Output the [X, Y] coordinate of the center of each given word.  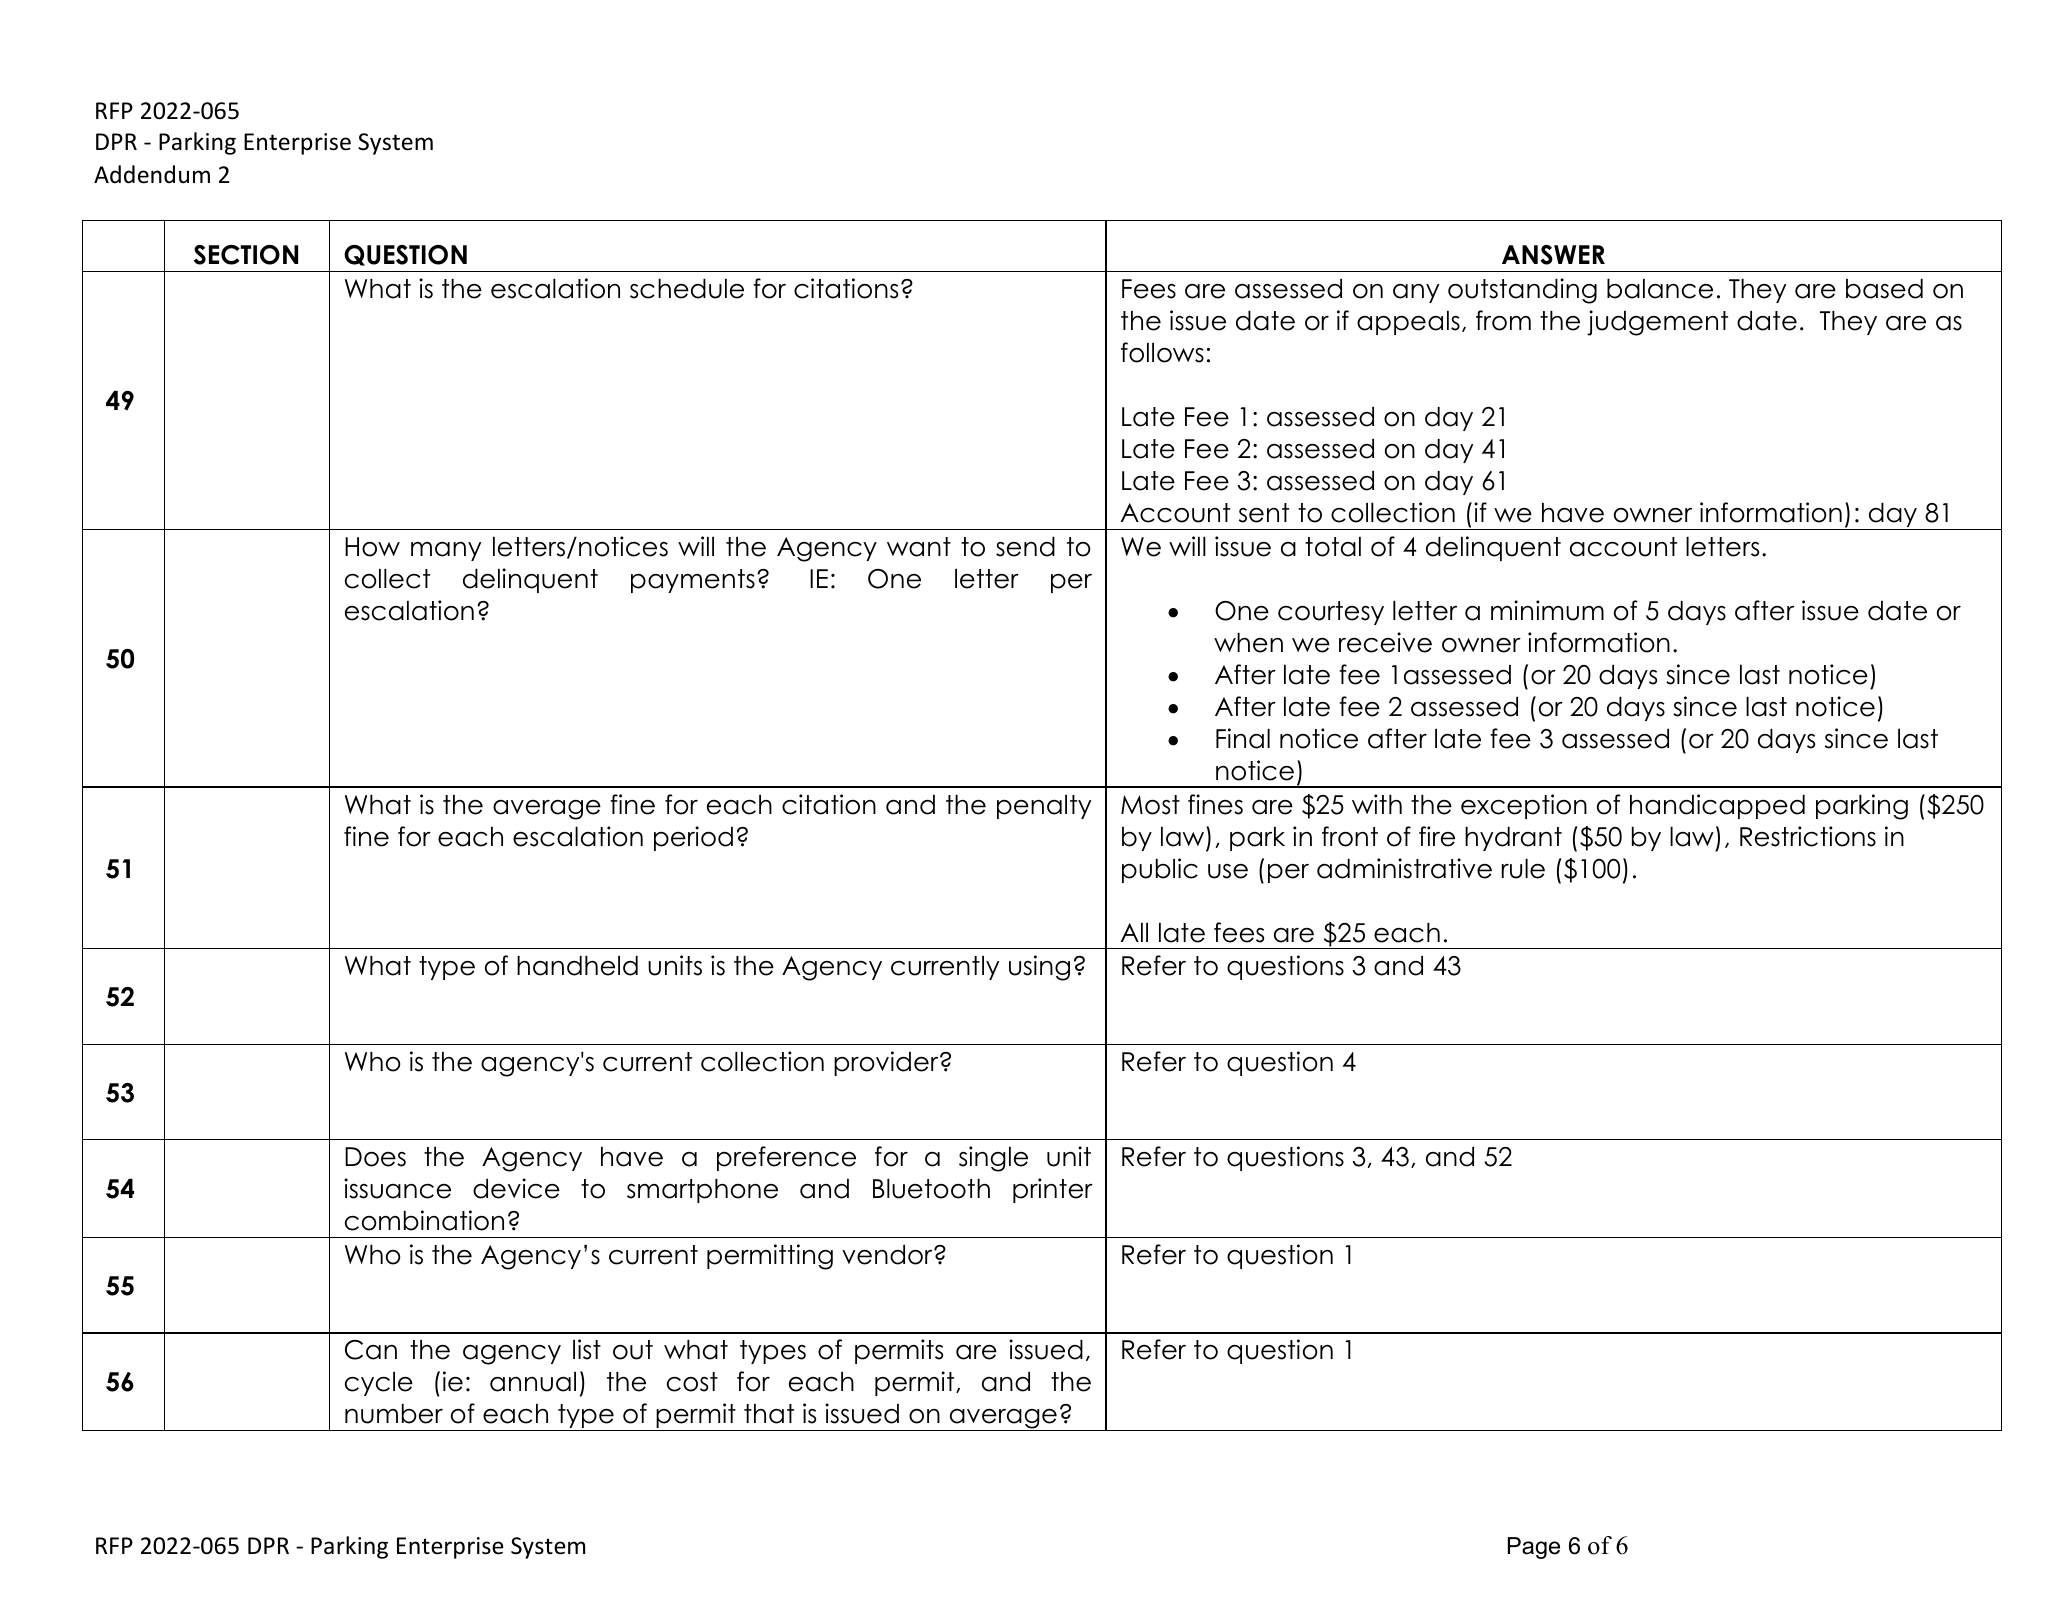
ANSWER [1553, 255]
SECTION [246, 255]
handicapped [1717, 806]
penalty [1044, 807]
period [693, 838]
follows [1162, 352]
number [394, 1414]
